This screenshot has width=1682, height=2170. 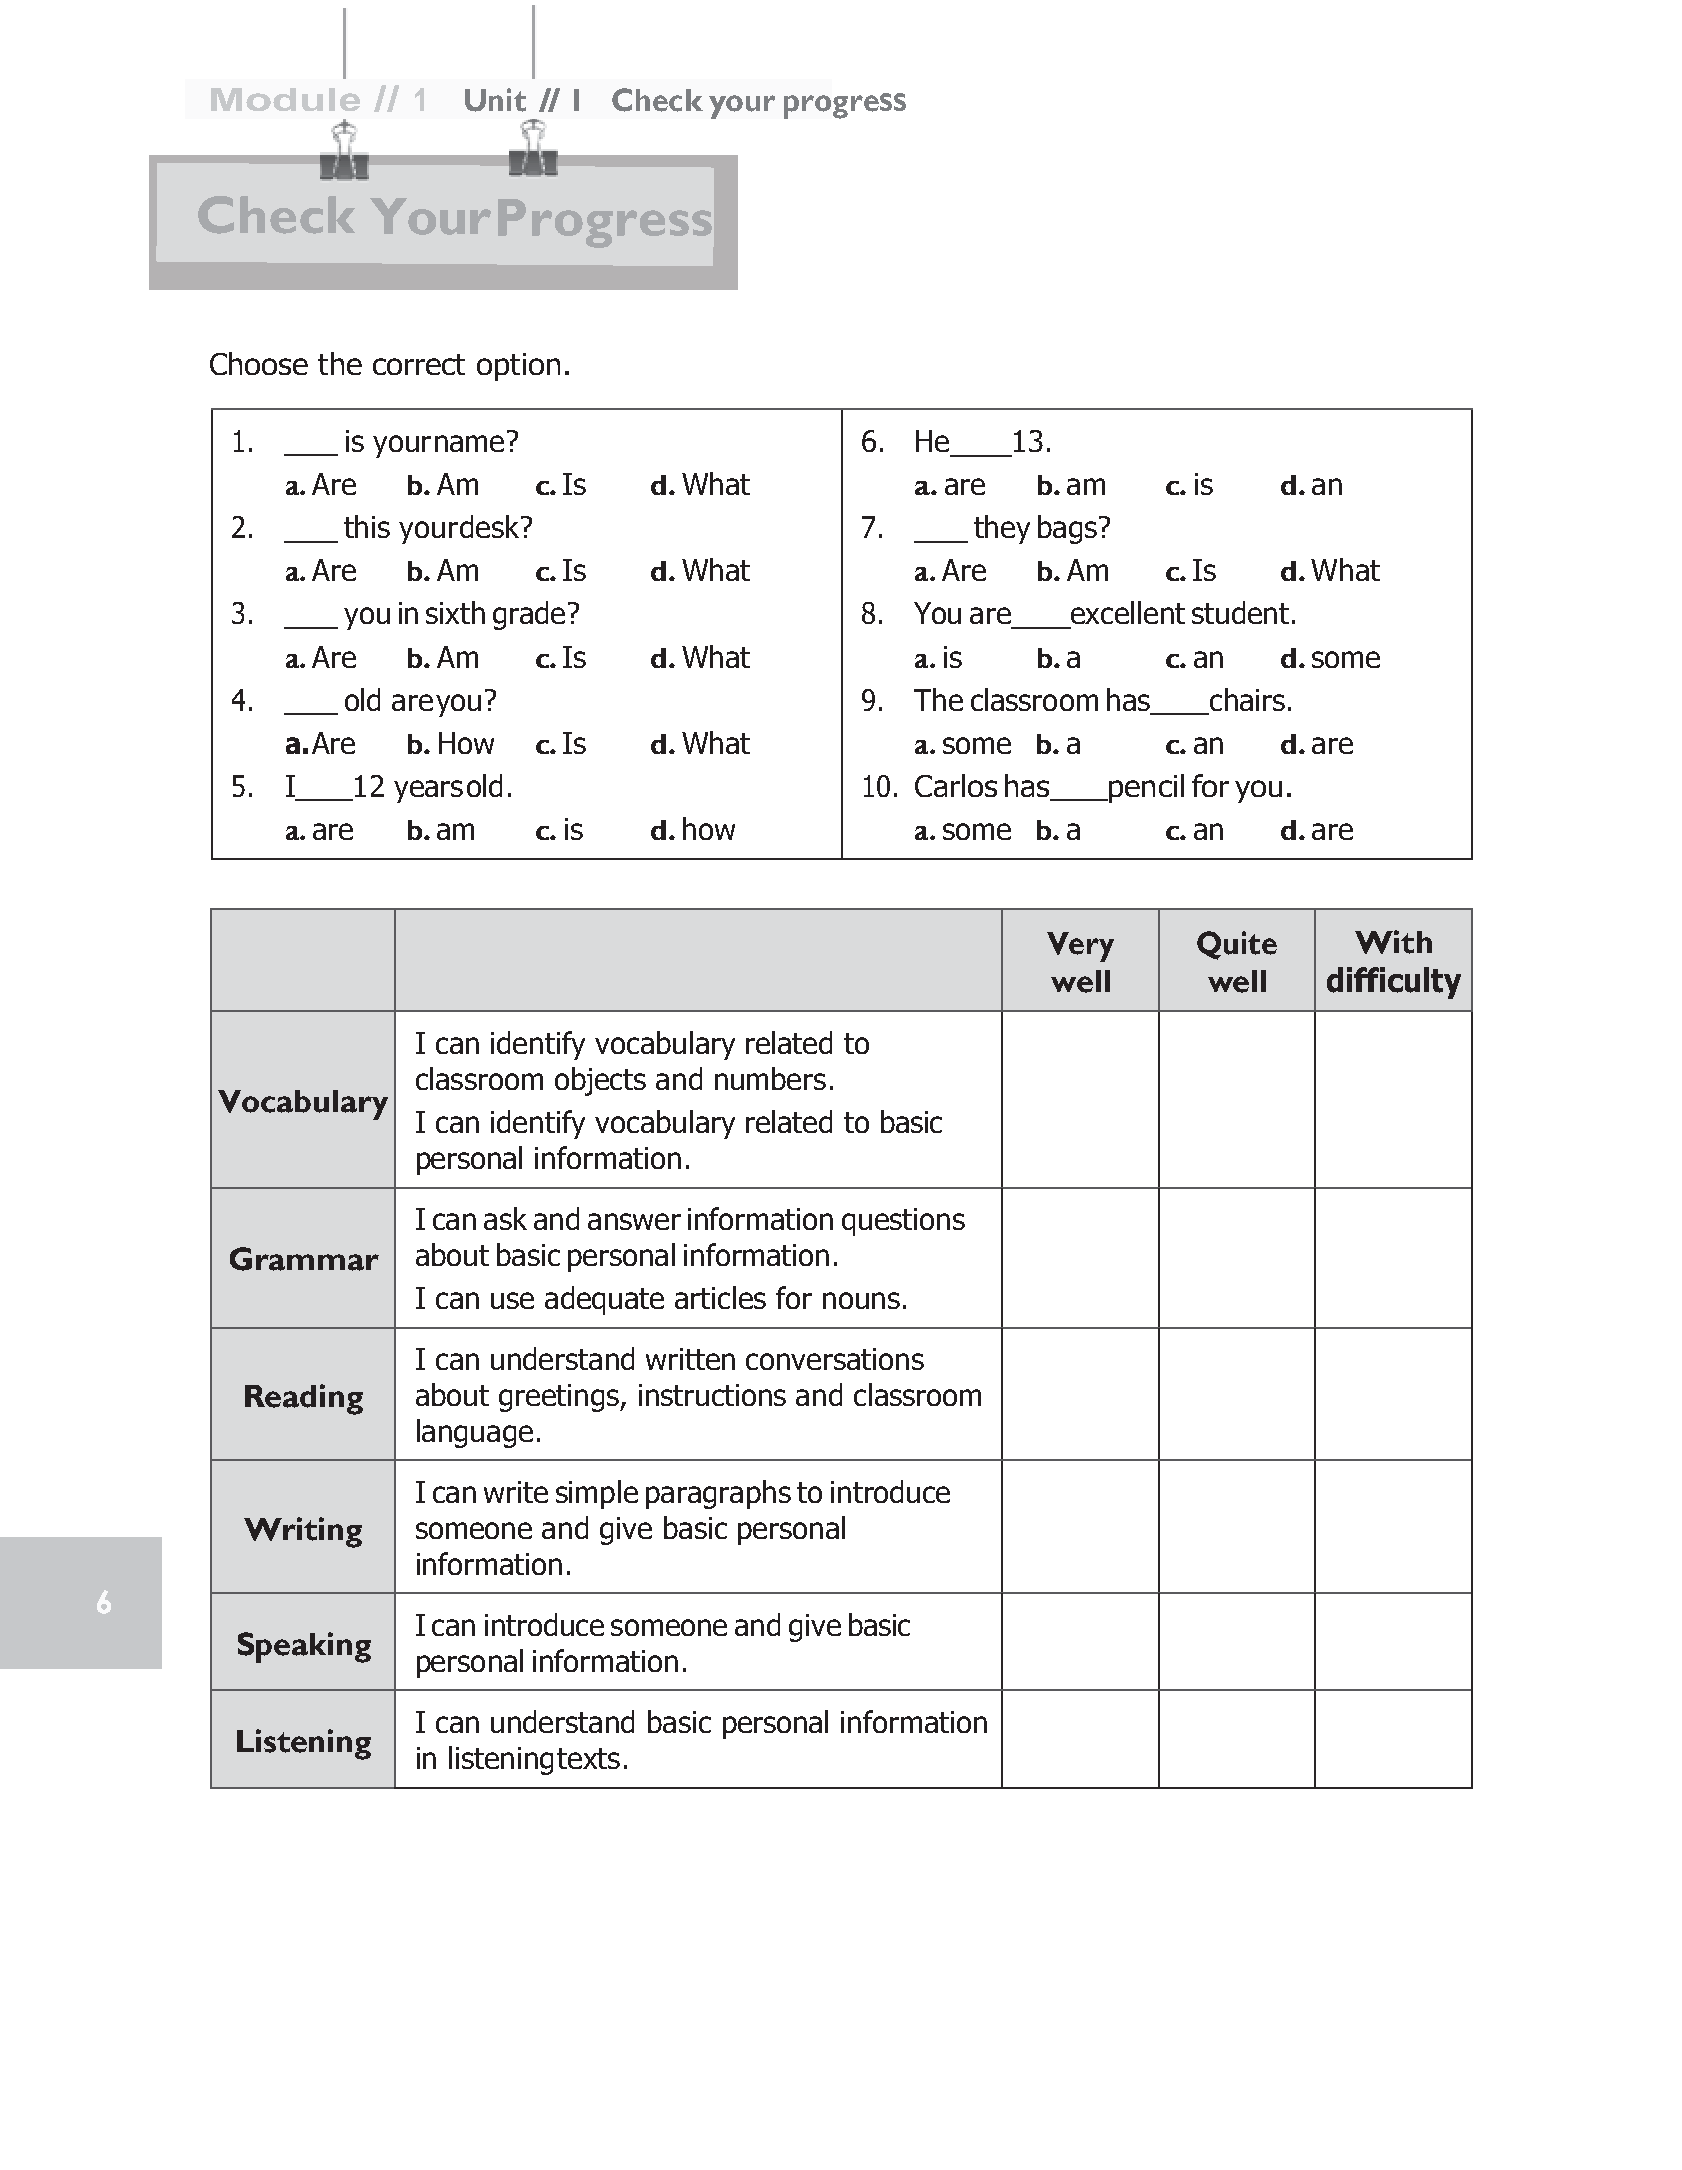 What do you see at coordinates (304, 1647) in the screenshot?
I see `Speaking` at bounding box center [304, 1647].
